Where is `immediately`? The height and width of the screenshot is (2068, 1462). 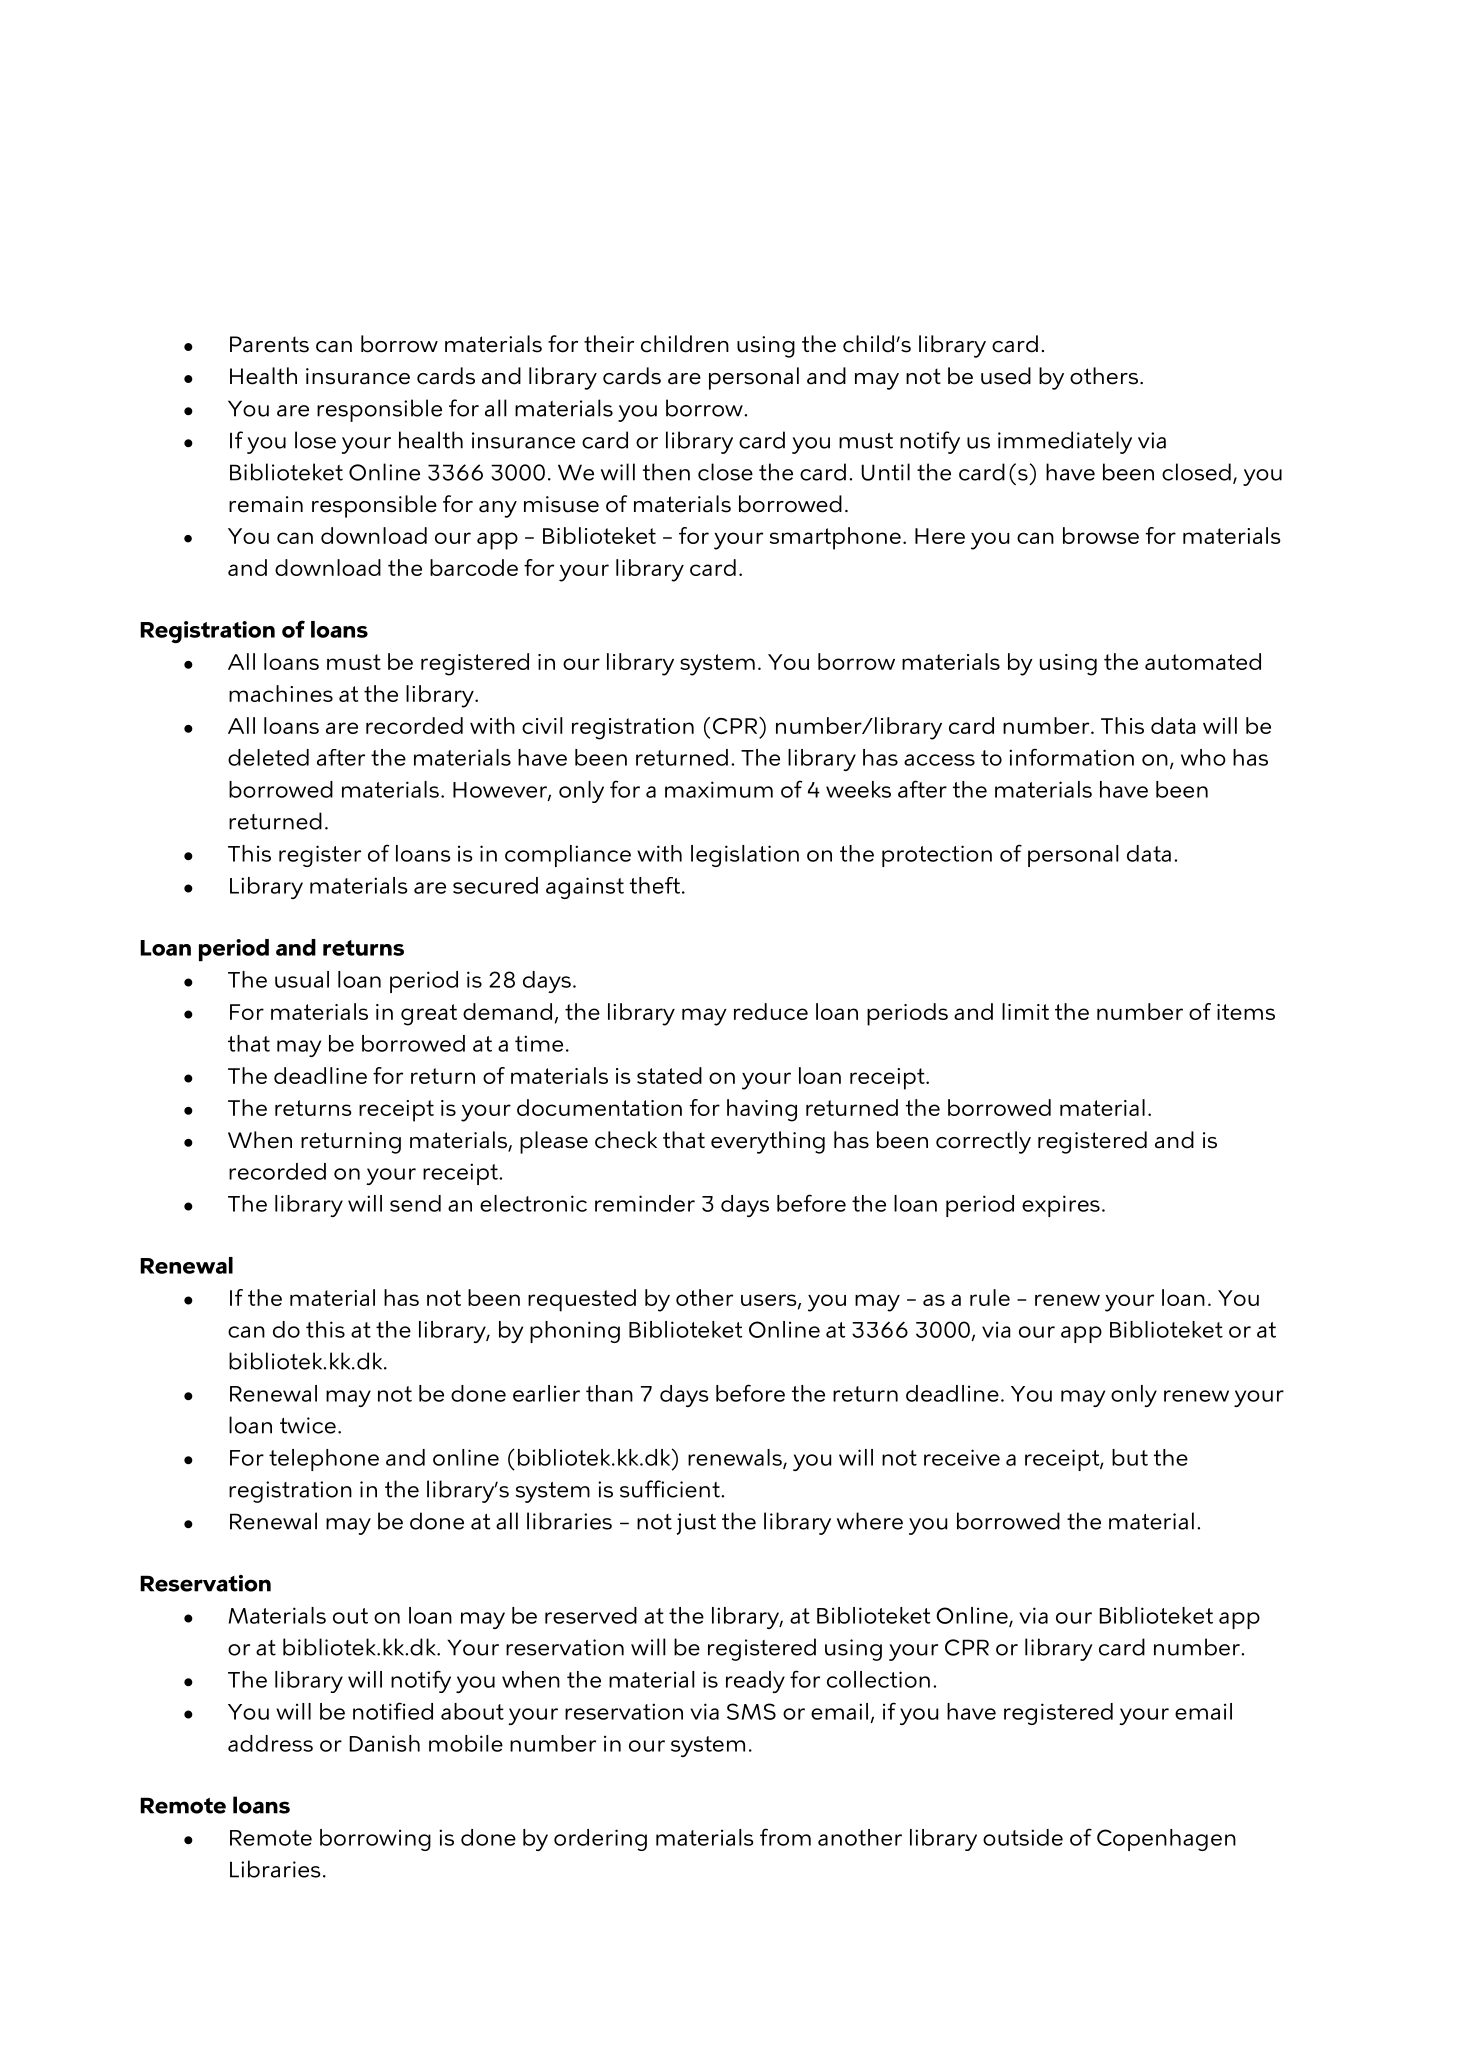 immediately is located at coordinates (1065, 442).
